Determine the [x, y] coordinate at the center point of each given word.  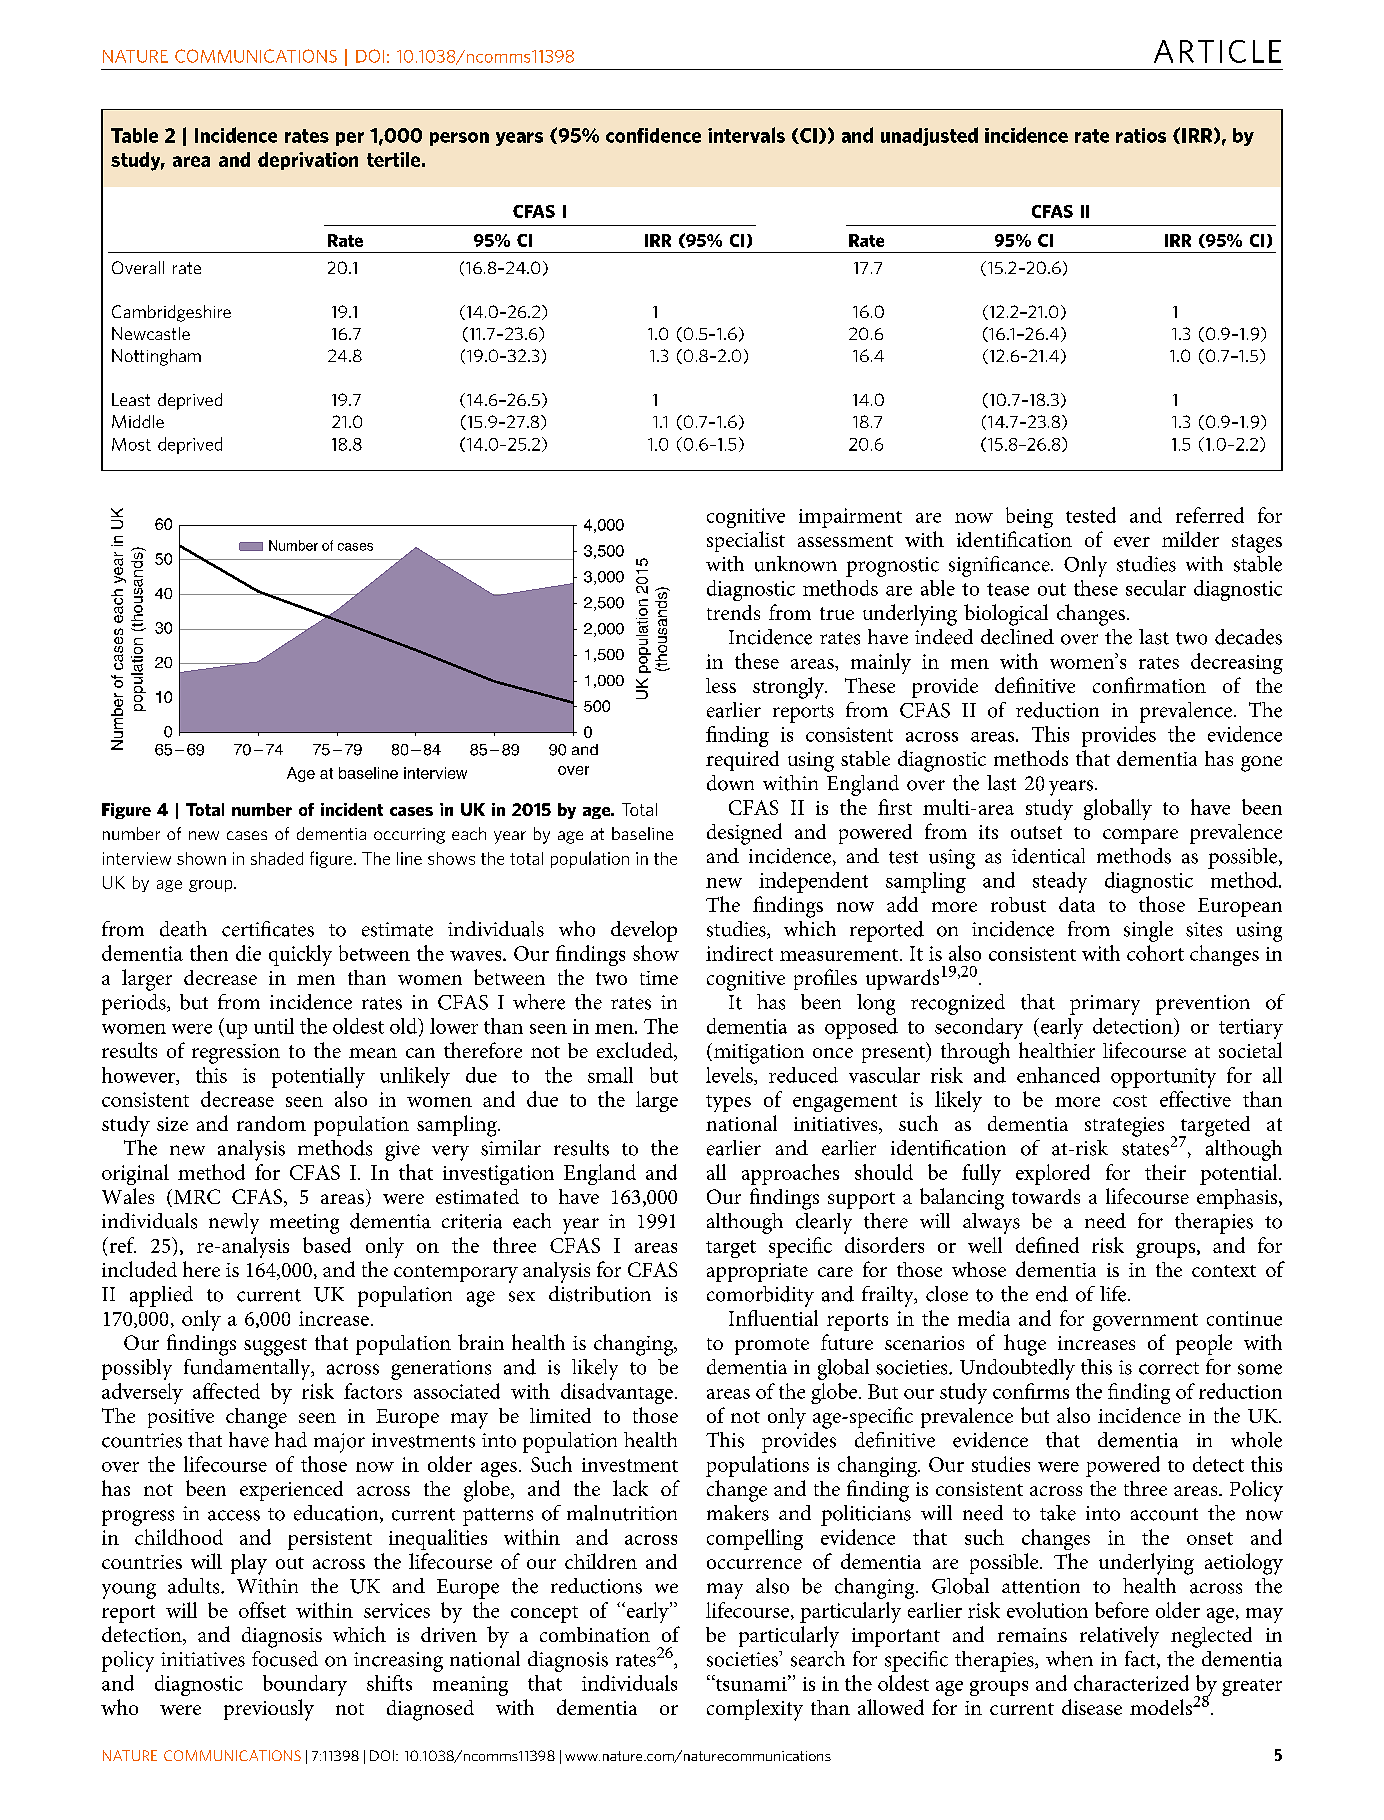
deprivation [308, 161]
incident [352, 809]
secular [1156, 588]
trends [733, 612]
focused [285, 1659]
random [271, 1123]
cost [1130, 1101]
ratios [1141, 135]
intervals [746, 135]
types [728, 1103]
